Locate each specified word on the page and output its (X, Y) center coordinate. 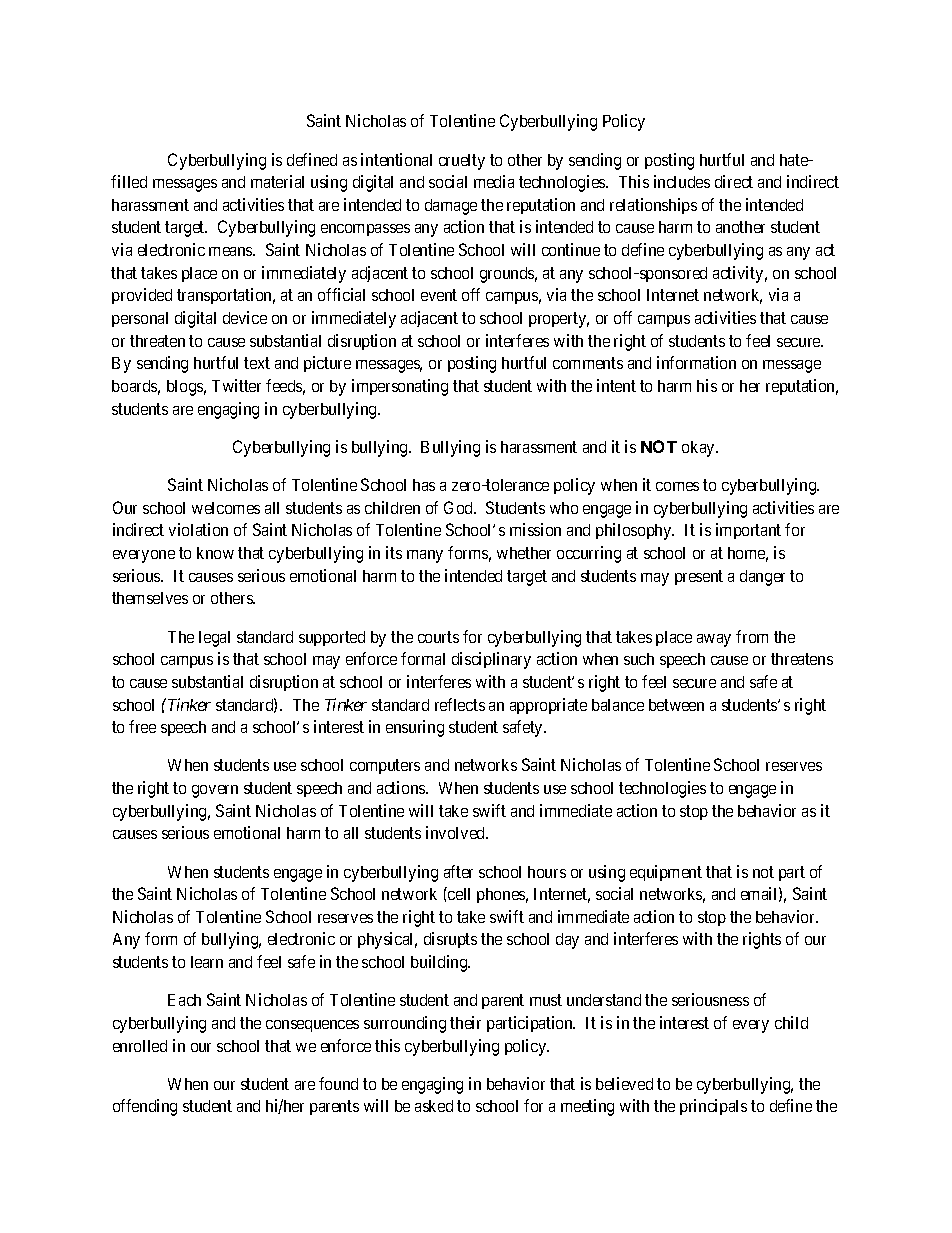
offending (145, 1107)
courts (438, 637)
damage (451, 207)
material (277, 181)
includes (682, 181)
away (714, 640)
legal (214, 639)
